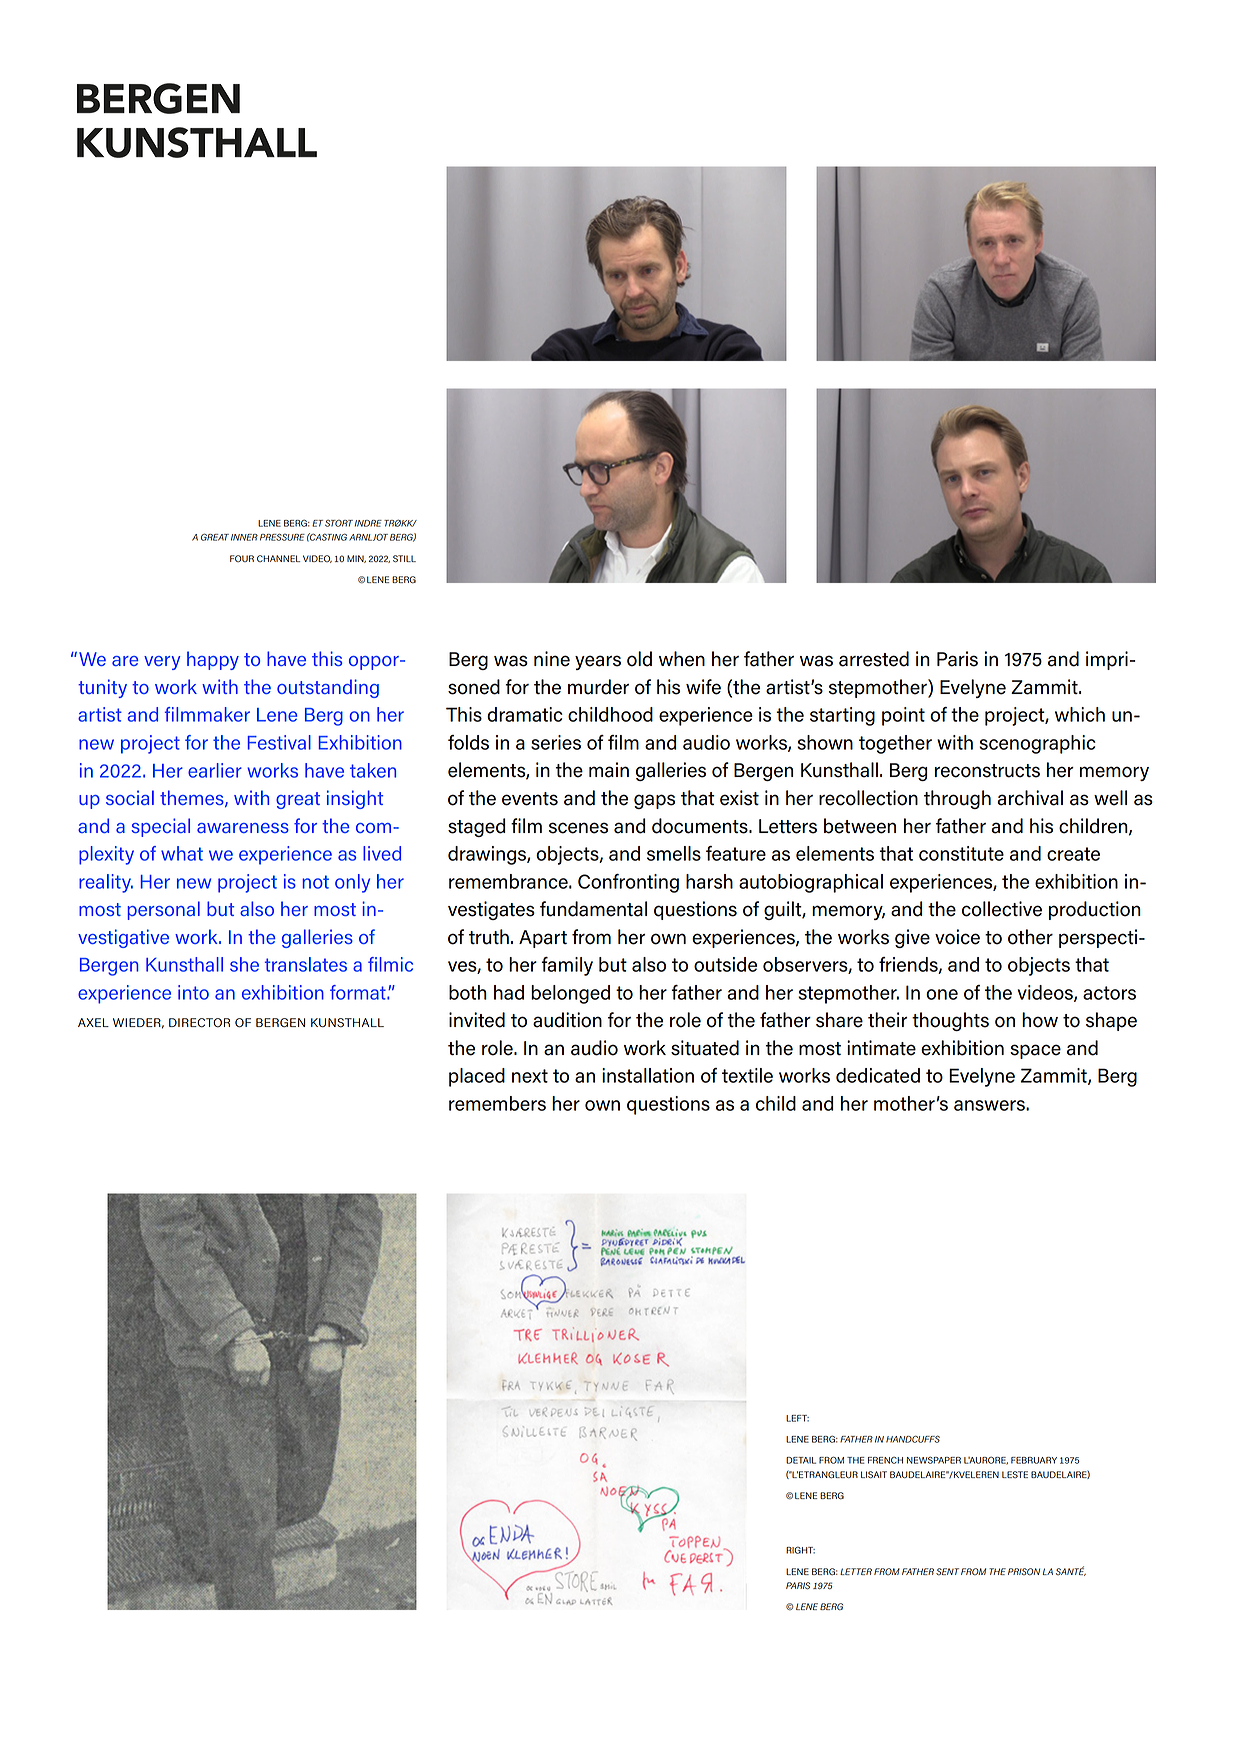 Image resolution: width=1233 pixels, height=1744 pixels. What do you see at coordinates (874, 659) in the image?
I see `arrested` at bounding box center [874, 659].
